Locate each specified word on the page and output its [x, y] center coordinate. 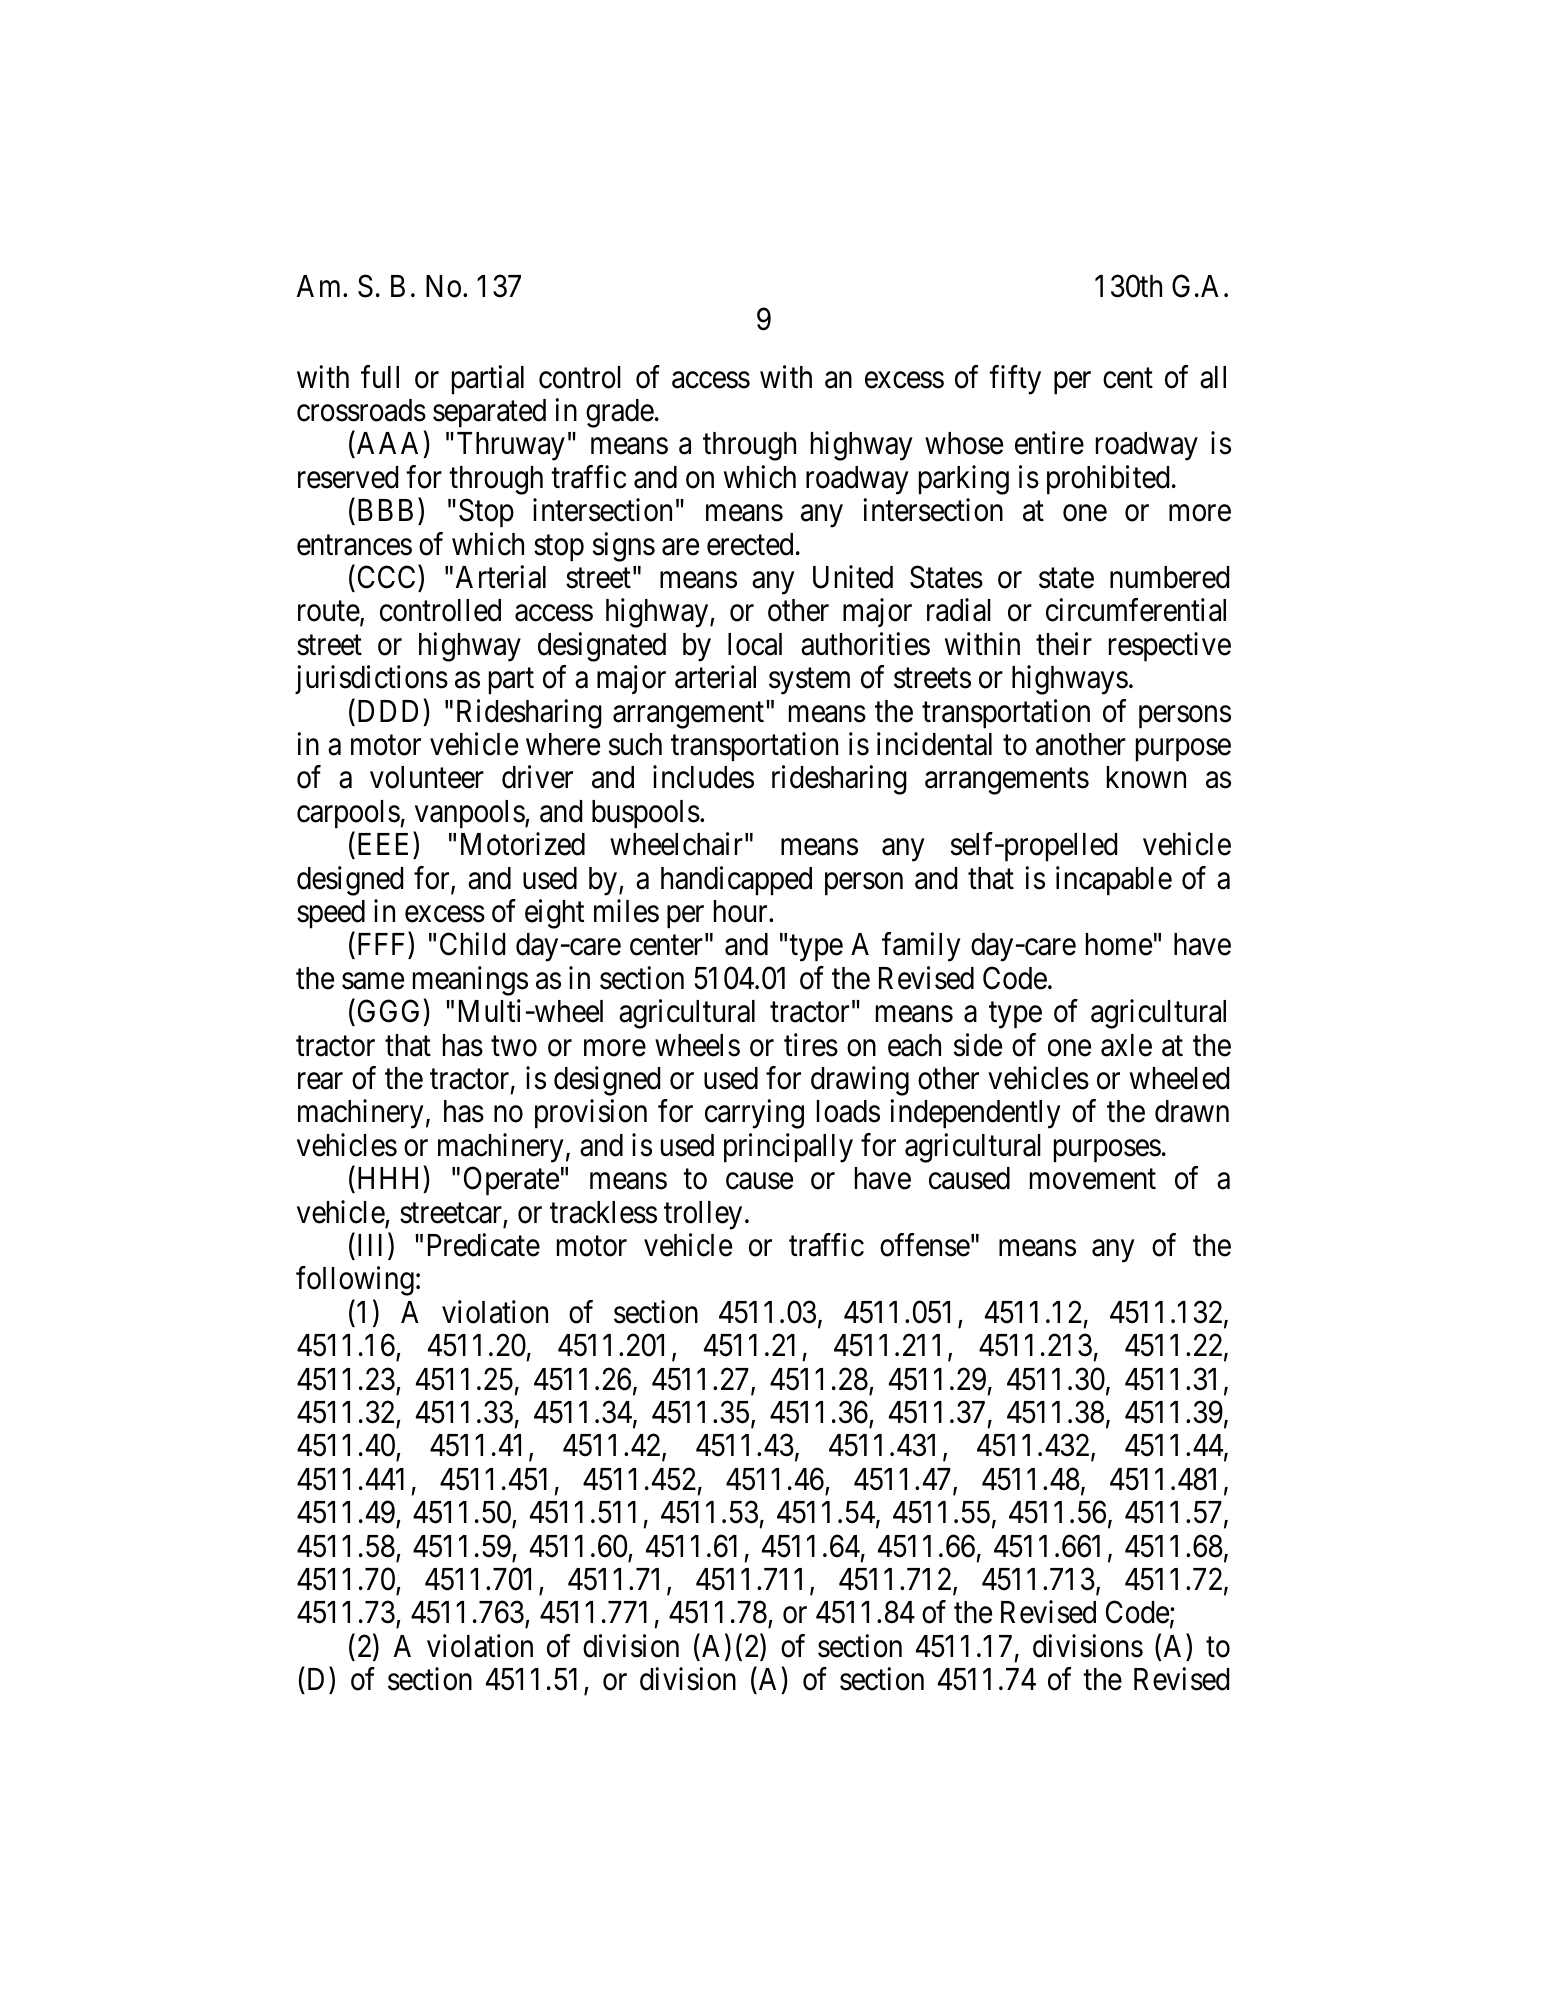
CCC [386, 577]
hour [742, 911]
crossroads [361, 410]
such [635, 744]
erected [750, 544]
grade [620, 413]
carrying [754, 1114]
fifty [1015, 380]
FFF [381, 944]
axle [1126, 1045]
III [373, 1246]
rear [320, 1081]
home [1119, 944]
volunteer [427, 777]
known [1146, 777]
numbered [1169, 577]
